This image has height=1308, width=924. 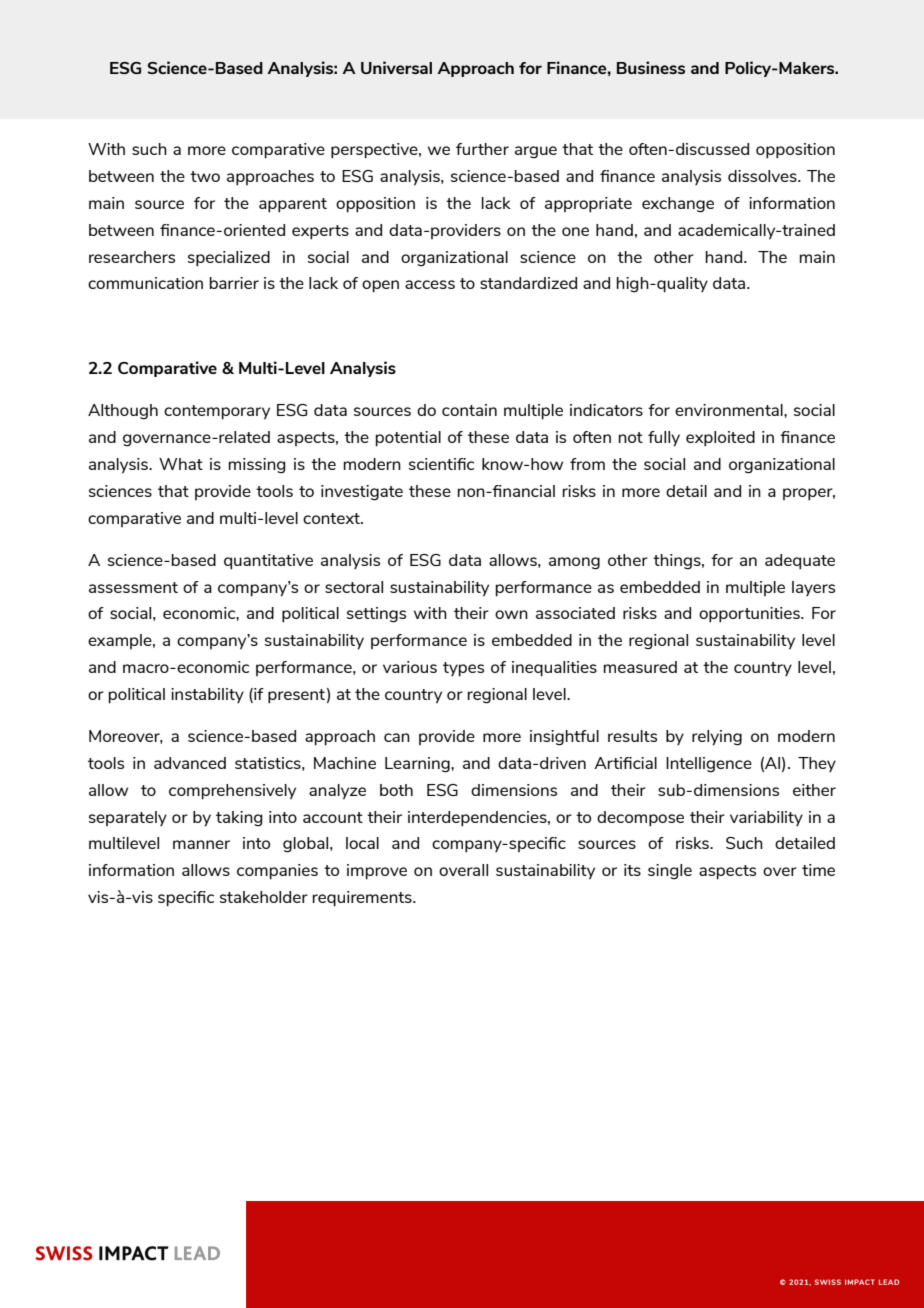 What do you see at coordinates (408, 439) in the image?
I see `potential` at bounding box center [408, 439].
